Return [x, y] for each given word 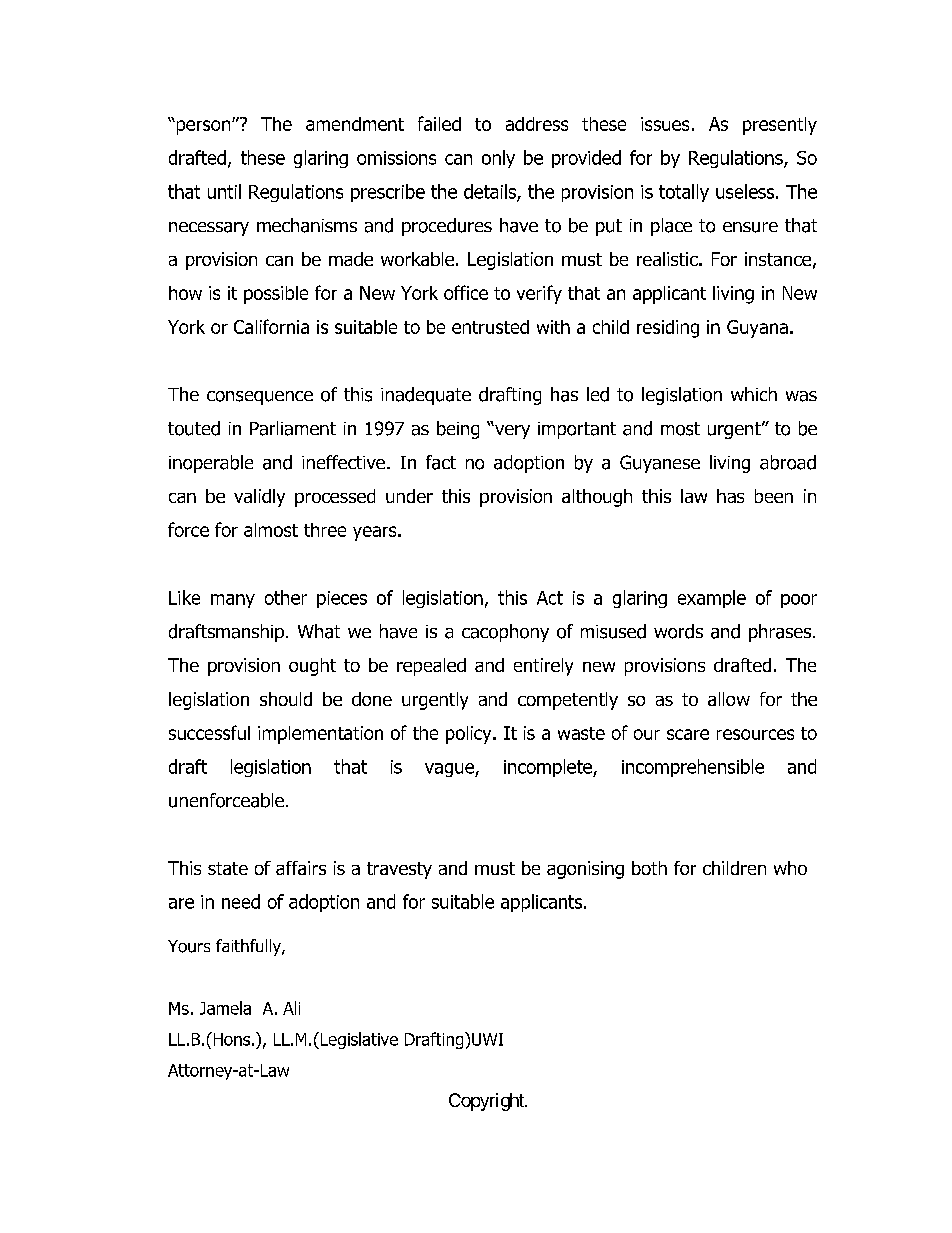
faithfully [249, 947]
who [790, 868]
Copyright [487, 1102]
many [233, 601]
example [712, 599]
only [498, 159]
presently [780, 126]
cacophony [505, 633]
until [224, 191]
